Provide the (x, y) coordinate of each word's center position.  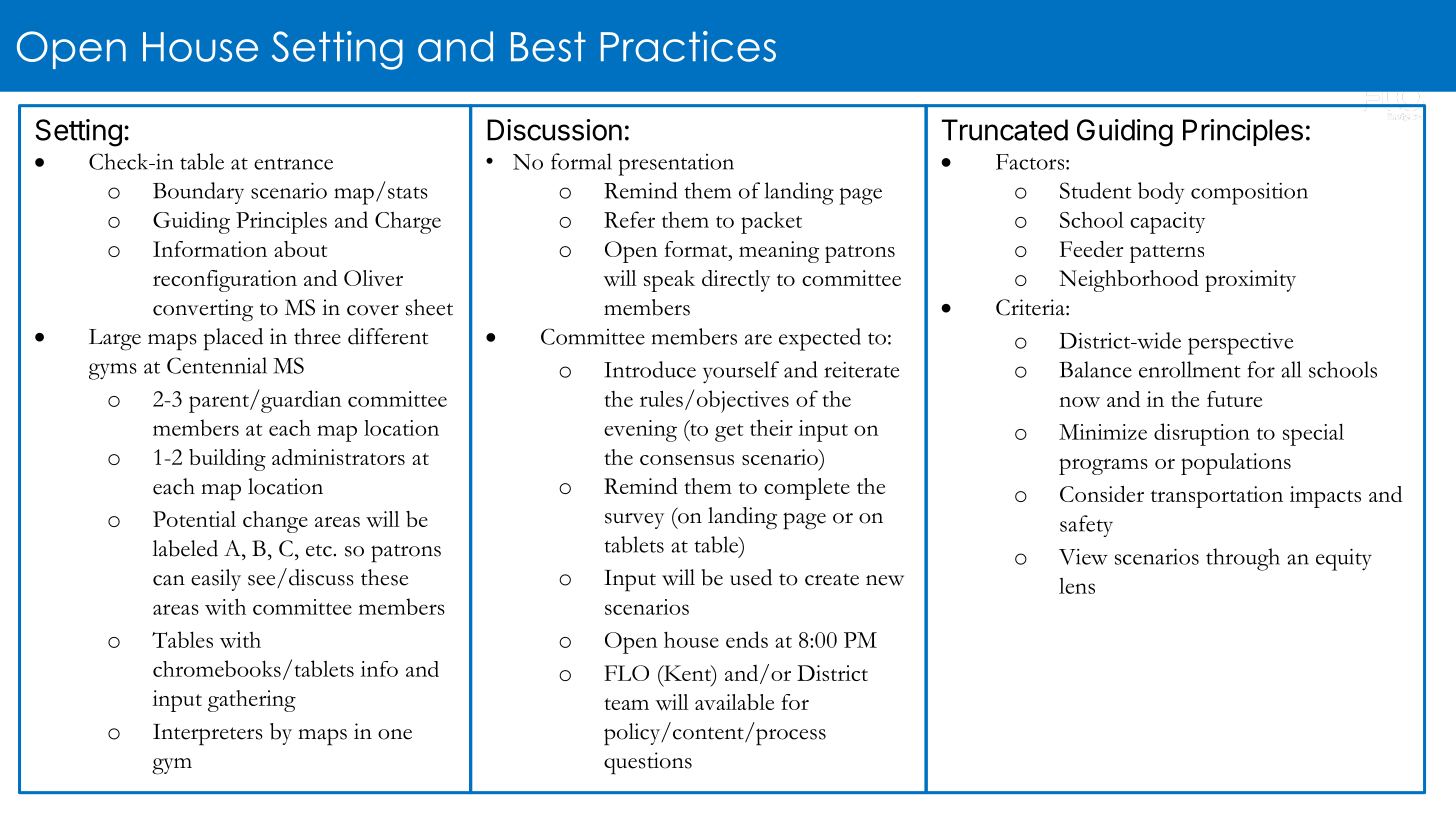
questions (648, 763)
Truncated (1005, 130)
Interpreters (208, 735)
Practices (688, 46)
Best (548, 47)
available (734, 702)
